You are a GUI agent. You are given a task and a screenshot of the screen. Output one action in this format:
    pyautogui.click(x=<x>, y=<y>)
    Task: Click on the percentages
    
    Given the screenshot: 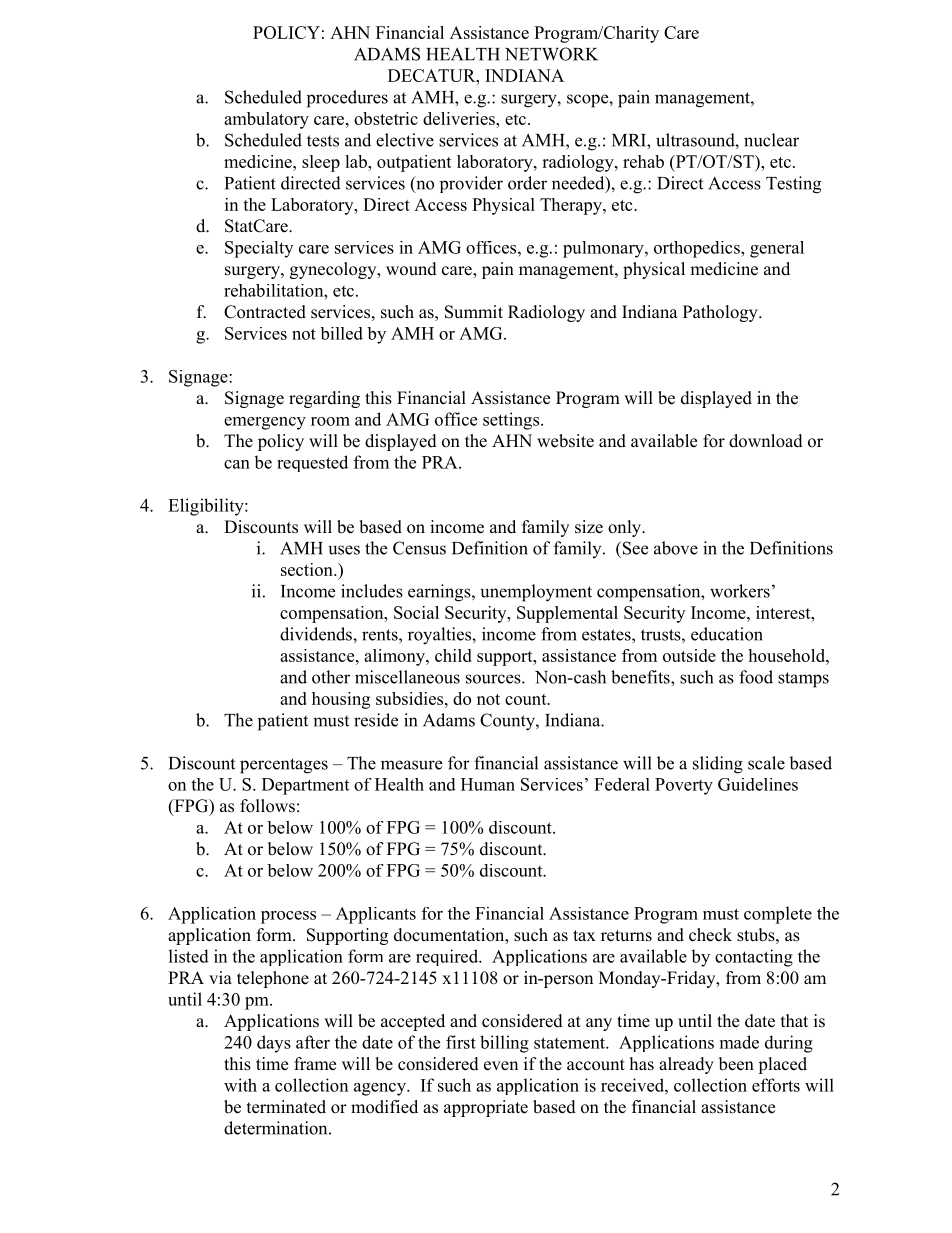 What is the action you would take?
    pyautogui.click(x=284, y=766)
